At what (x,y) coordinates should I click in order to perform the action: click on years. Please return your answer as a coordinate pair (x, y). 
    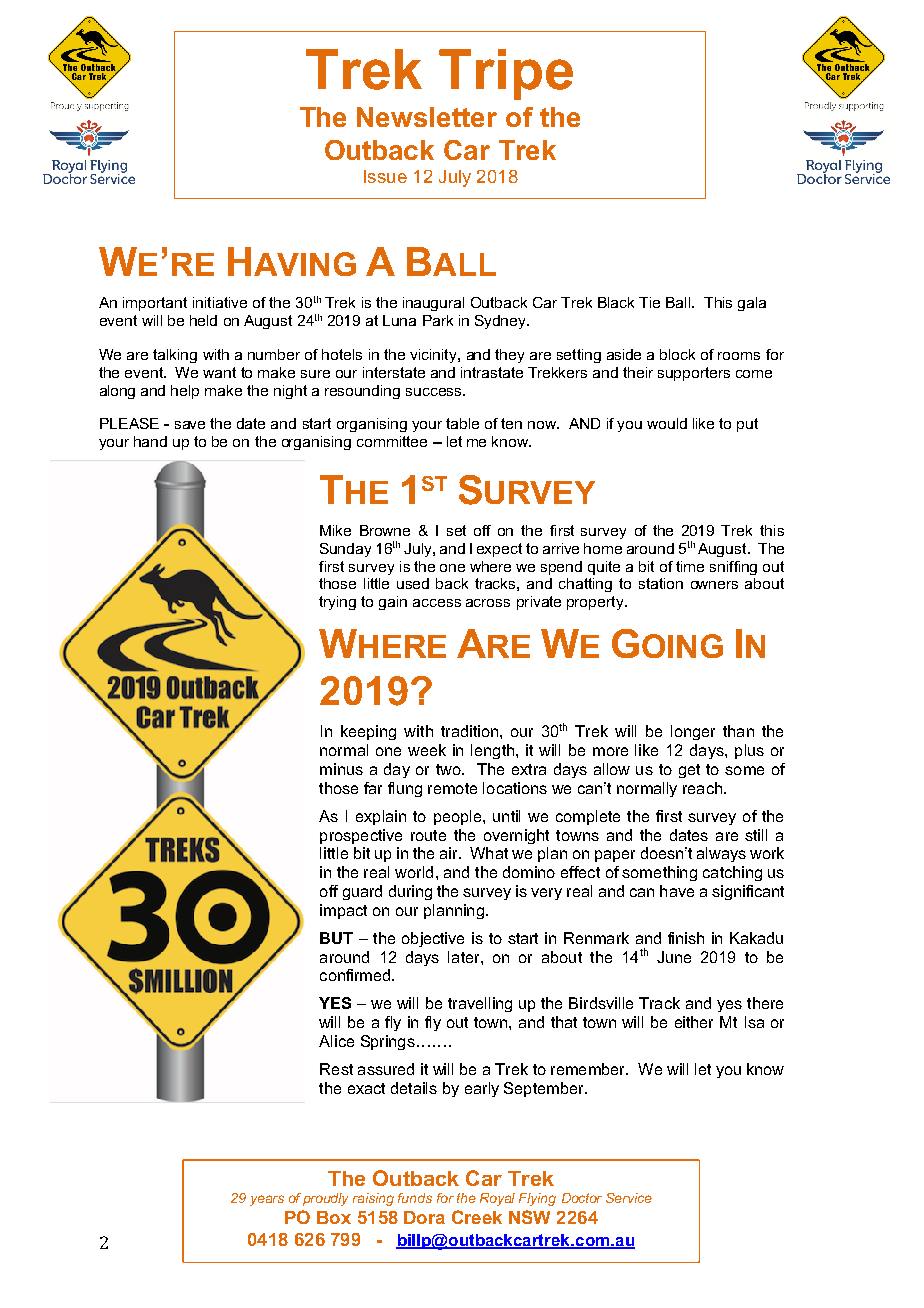
    Looking at the image, I should click on (267, 1200).
